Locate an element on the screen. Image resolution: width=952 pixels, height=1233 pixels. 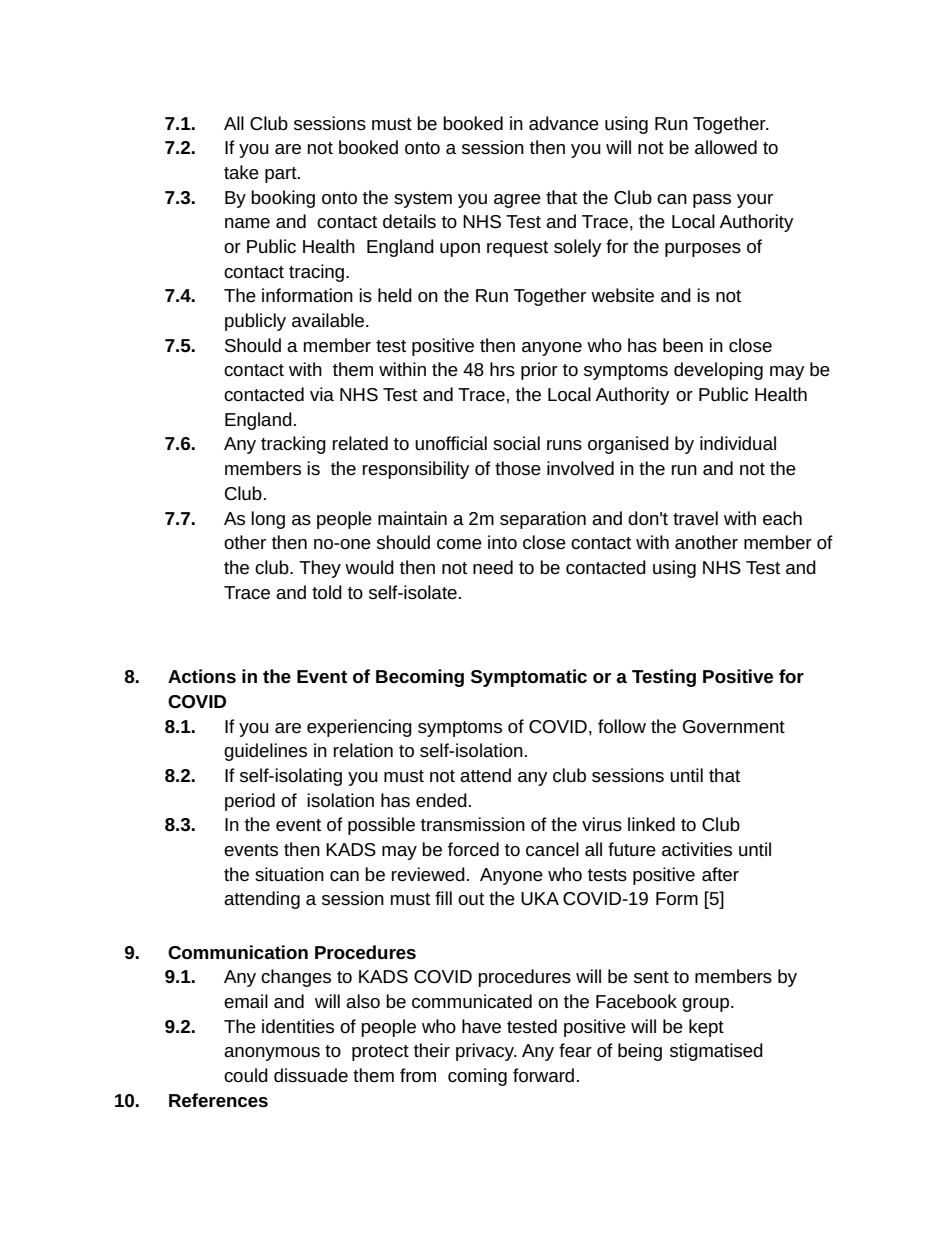
told is located at coordinates (327, 592).
